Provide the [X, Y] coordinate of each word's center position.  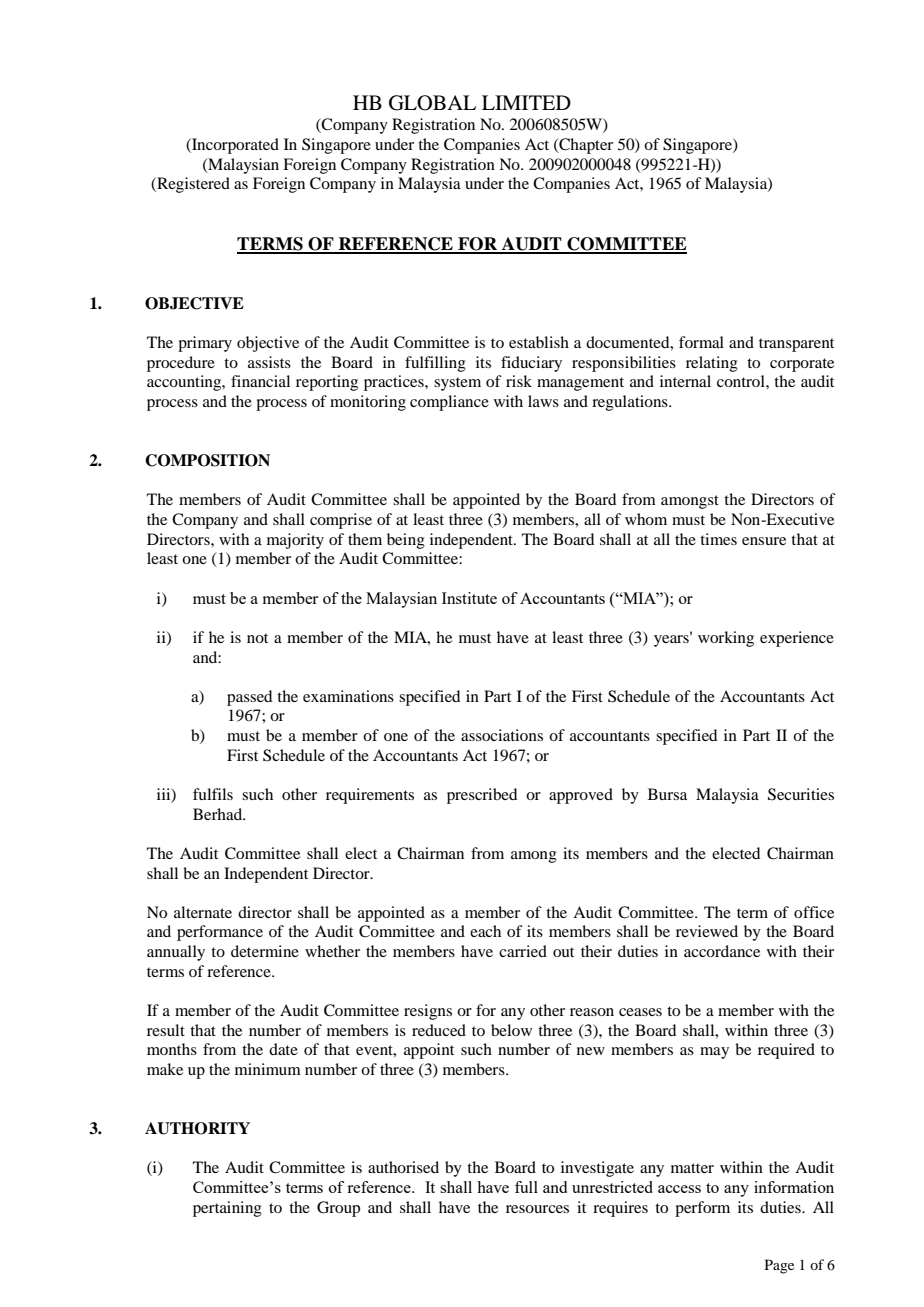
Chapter [585, 146]
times [718, 539]
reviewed [707, 931]
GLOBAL [432, 103]
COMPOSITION [207, 460]
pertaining [227, 1209]
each [485, 931]
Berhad [219, 814]
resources [537, 1209]
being [406, 541]
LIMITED [526, 102]
